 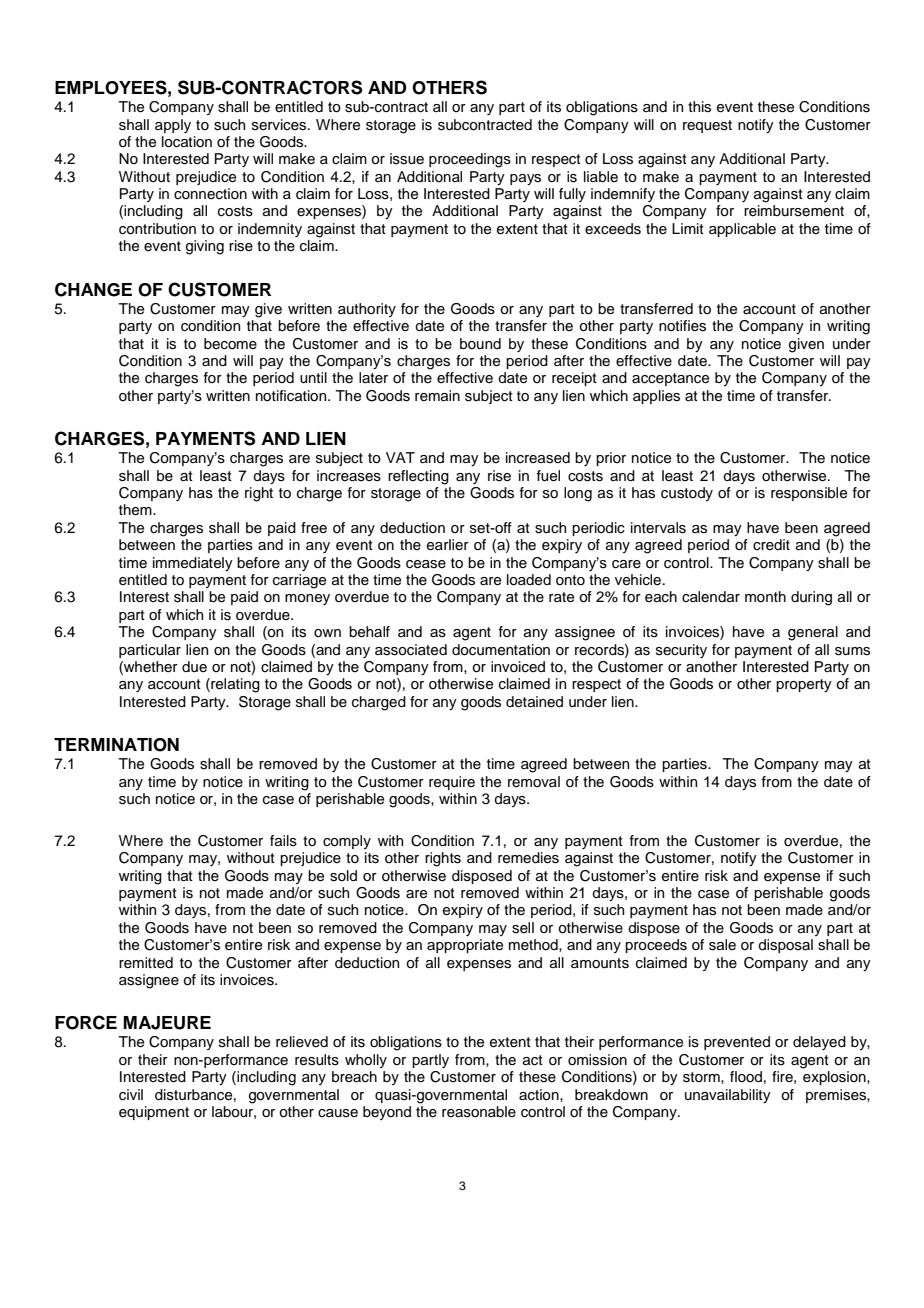 What do you see at coordinates (728, 1096) in the document?
I see `unavailability` at bounding box center [728, 1096].
